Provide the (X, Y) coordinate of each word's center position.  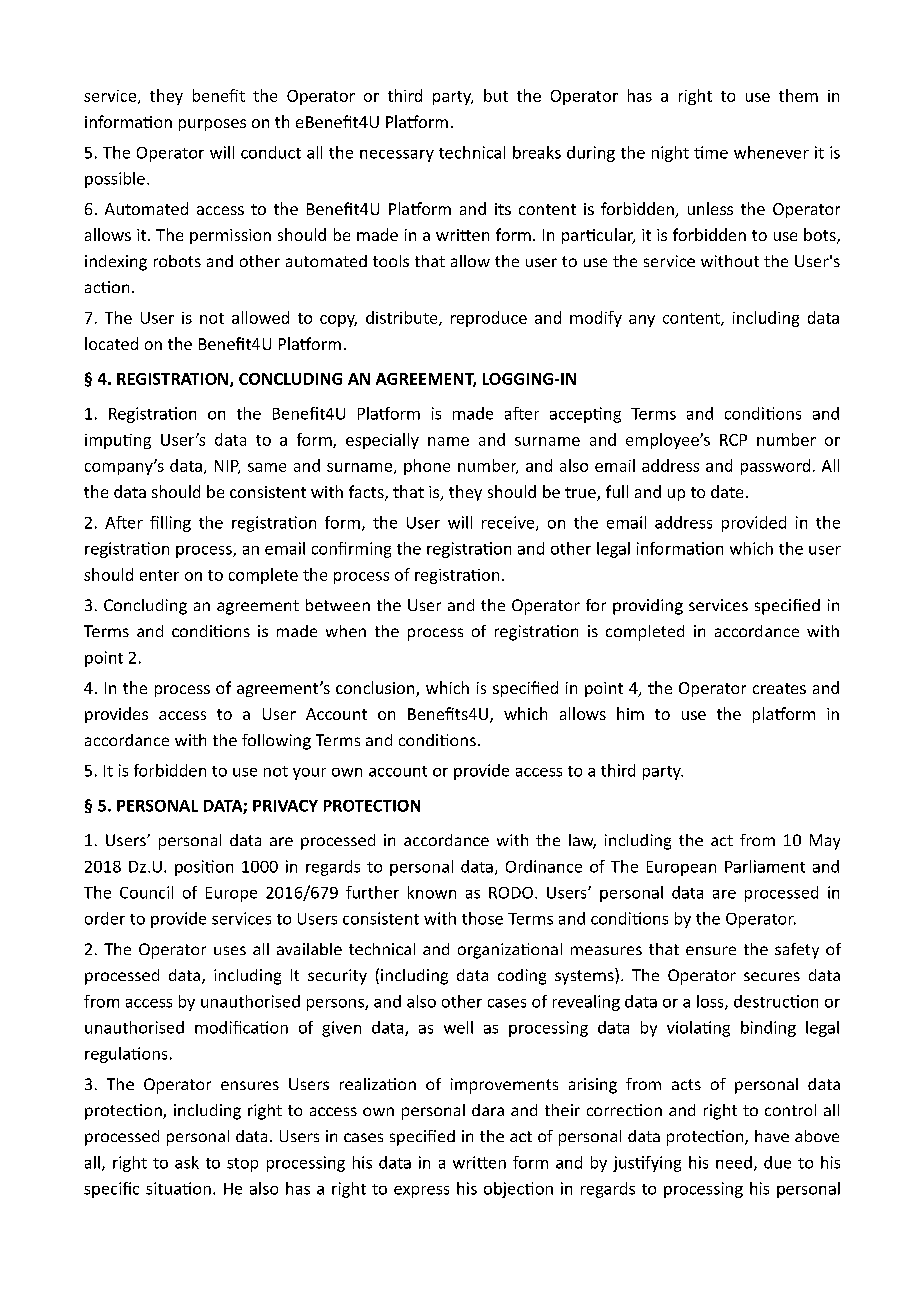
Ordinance (544, 866)
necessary (397, 156)
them (798, 95)
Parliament (765, 866)
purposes (212, 125)
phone (427, 467)
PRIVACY (285, 806)
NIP (227, 467)
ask (187, 1162)
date (727, 491)
